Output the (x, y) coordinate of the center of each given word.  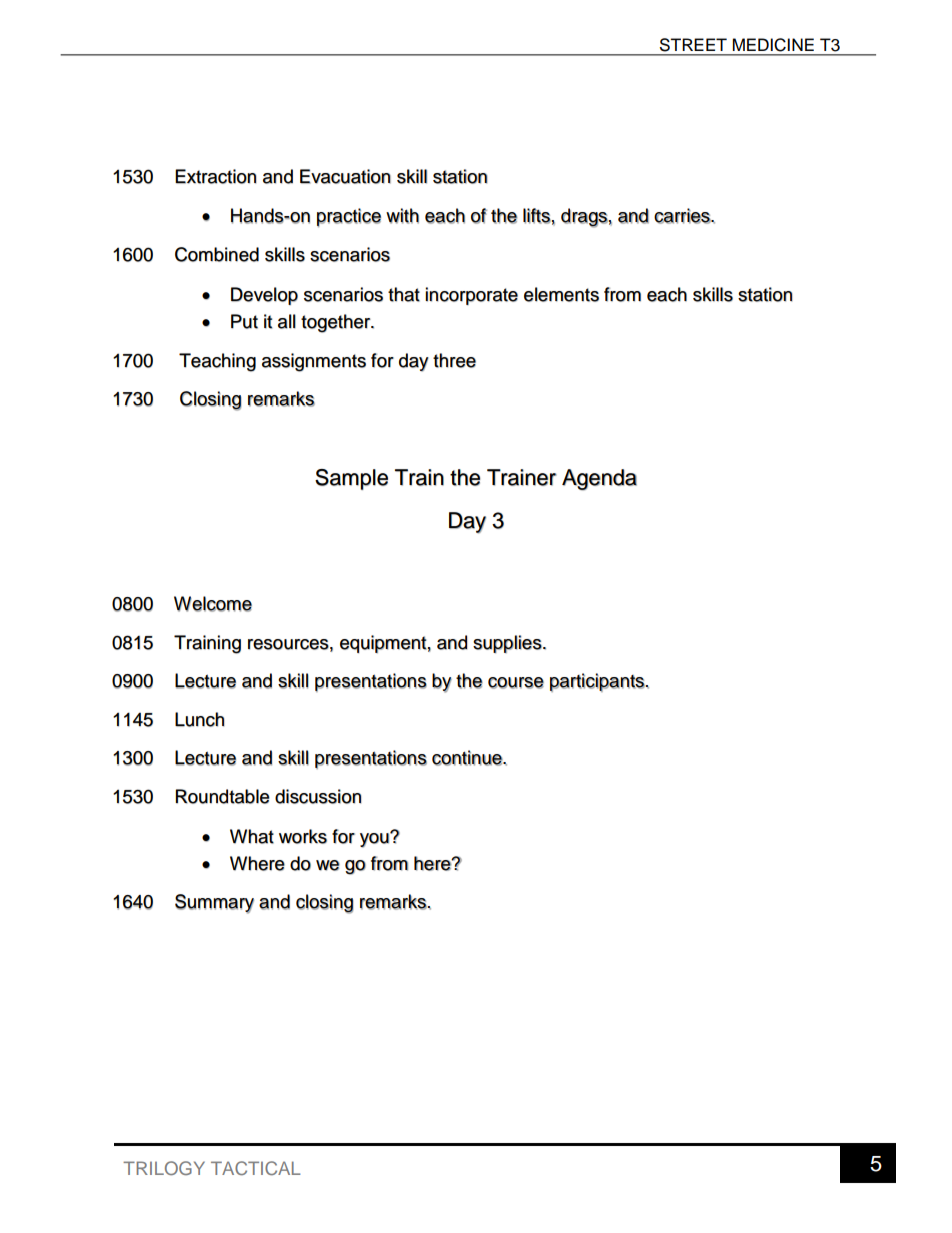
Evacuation (345, 176)
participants (598, 682)
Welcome (213, 604)
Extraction (216, 176)
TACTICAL (256, 1168)
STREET (693, 44)
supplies (508, 644)
